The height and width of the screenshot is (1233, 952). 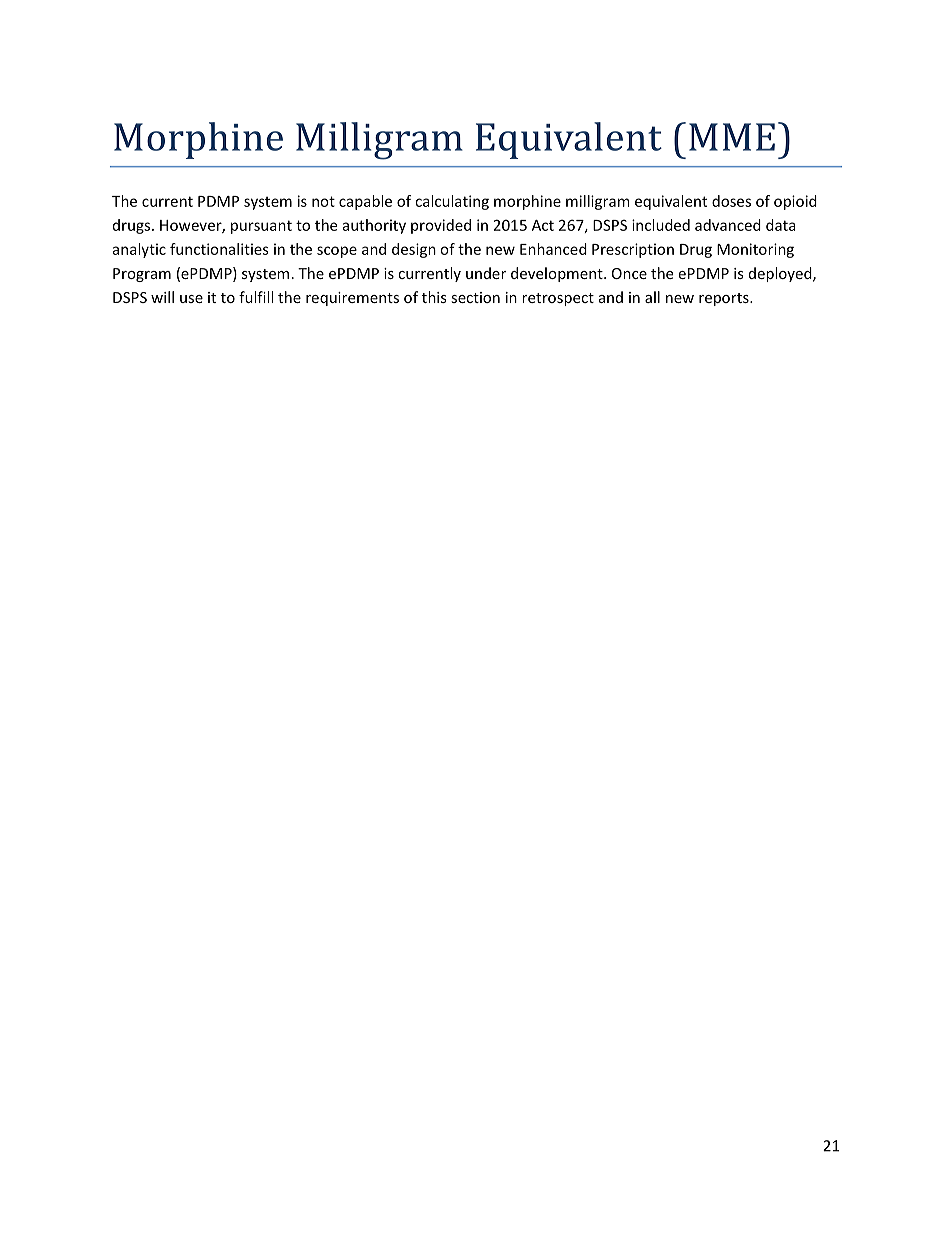 I want to click on Program, so click(x=142, y=275).
